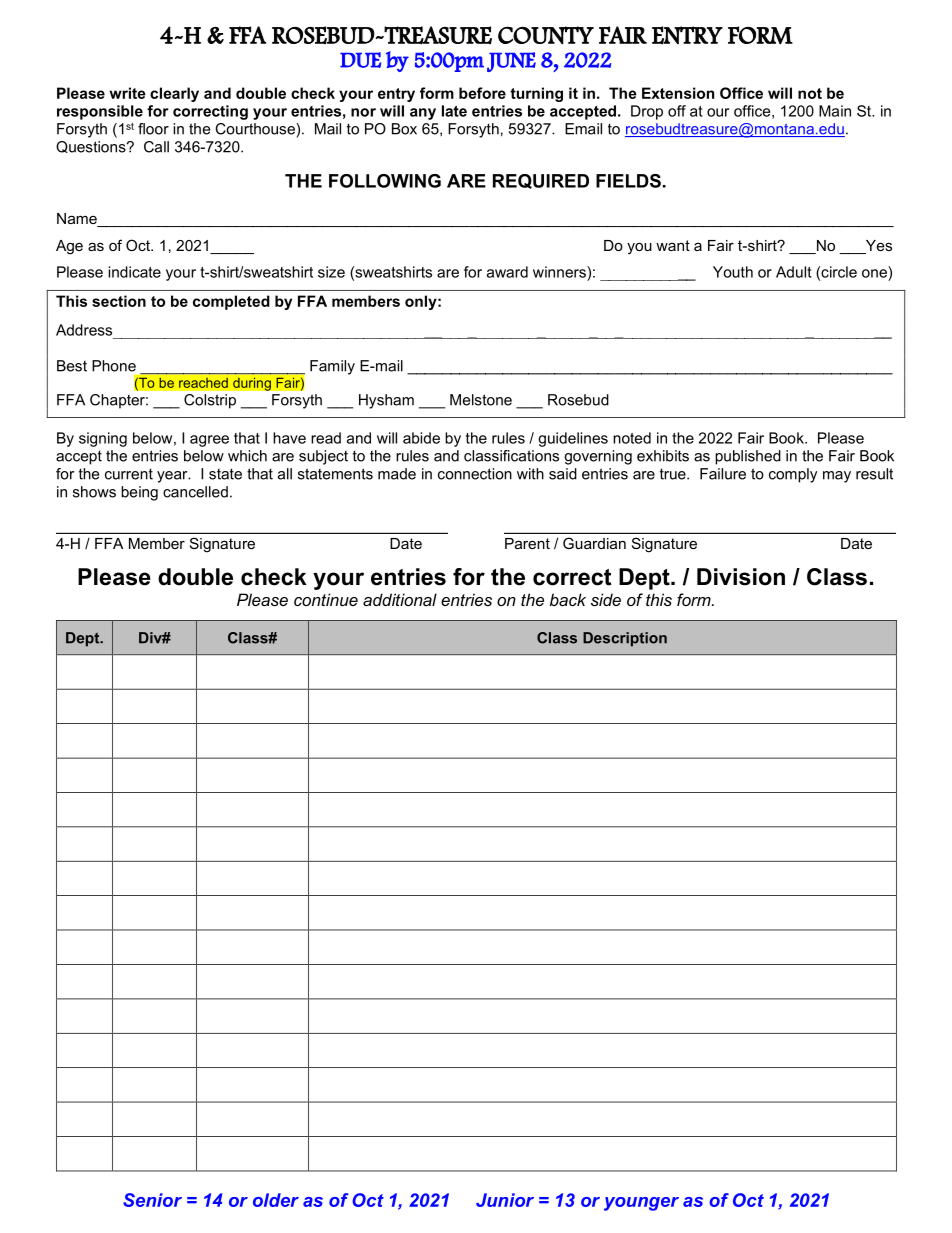  What do you see at coordinates (152, 1200) in the screenshot?
I see `Senior` at bounding box center [152, 1200].
